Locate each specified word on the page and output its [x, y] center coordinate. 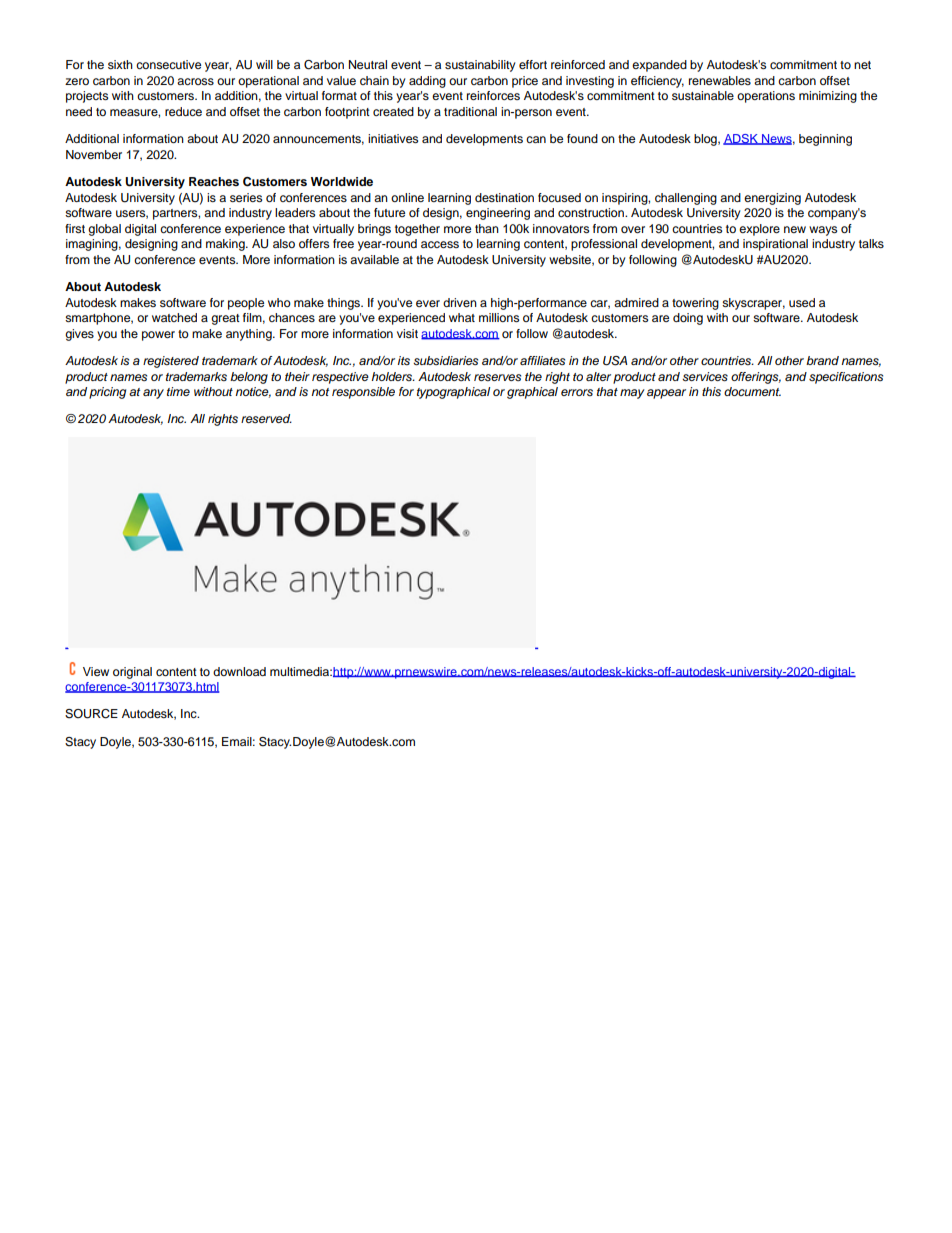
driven [460, 302]
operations [766, 97]
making [226, 245]
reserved [266, 418]
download [239, 671]
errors [577, 392]
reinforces [493, 95]
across [195, 81]
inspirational [775, 245]
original [132, 673]
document [752, 391]
